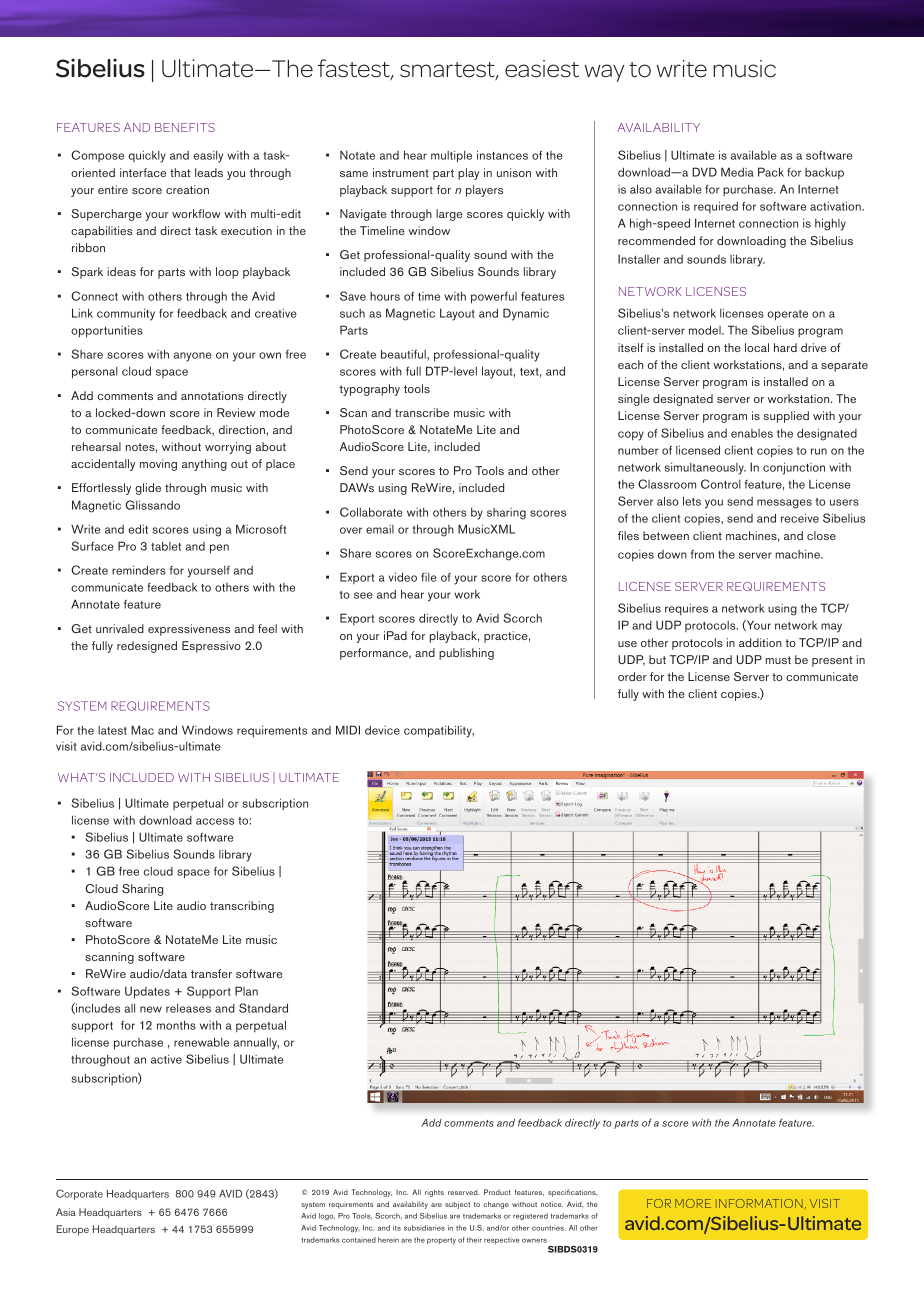 The image size is (924, 1308). Describe the element at coordinates (457, 1205) in the screenshot. I see `subject` at that location.
